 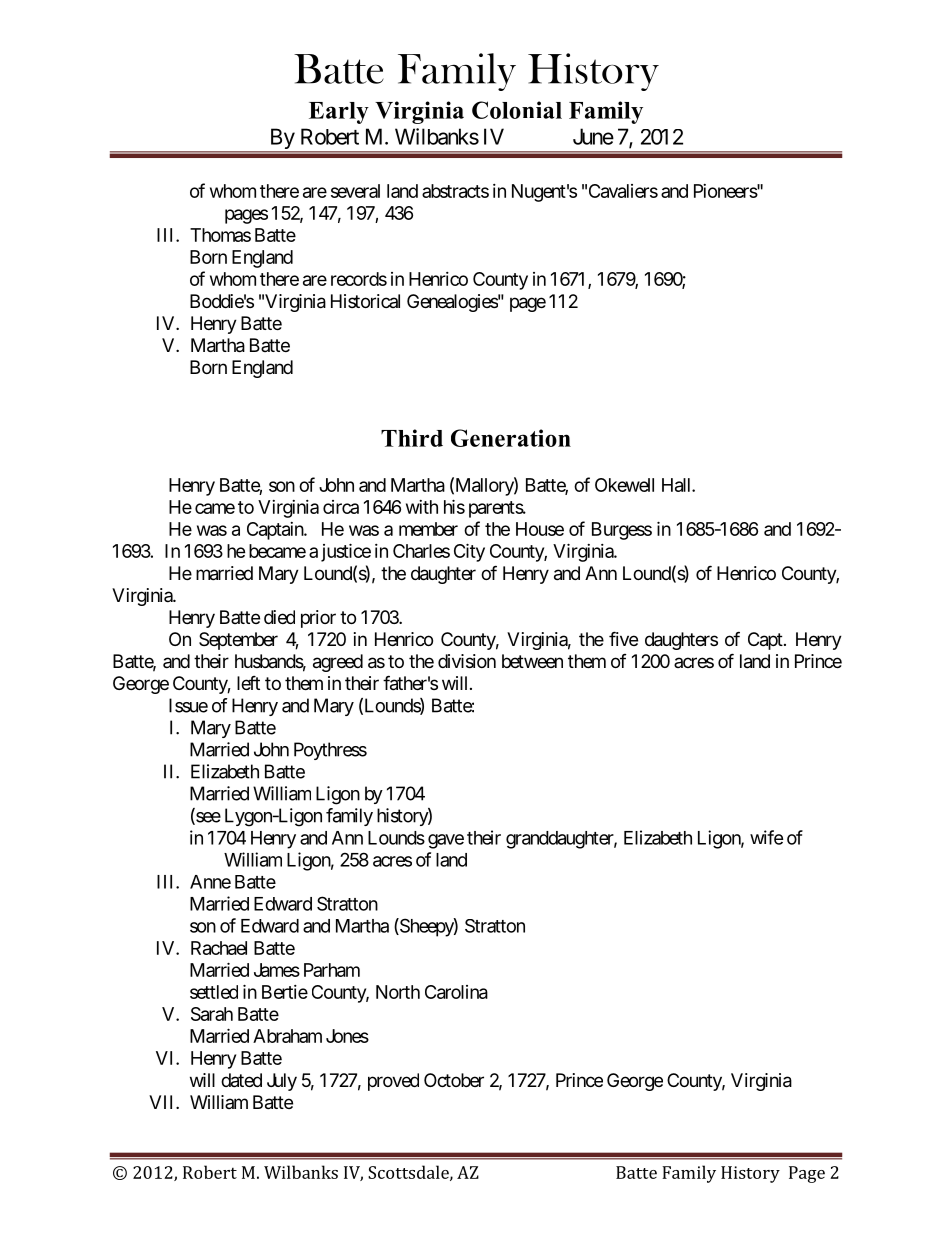 I want to click on Early, so click(x=339, y=113).
